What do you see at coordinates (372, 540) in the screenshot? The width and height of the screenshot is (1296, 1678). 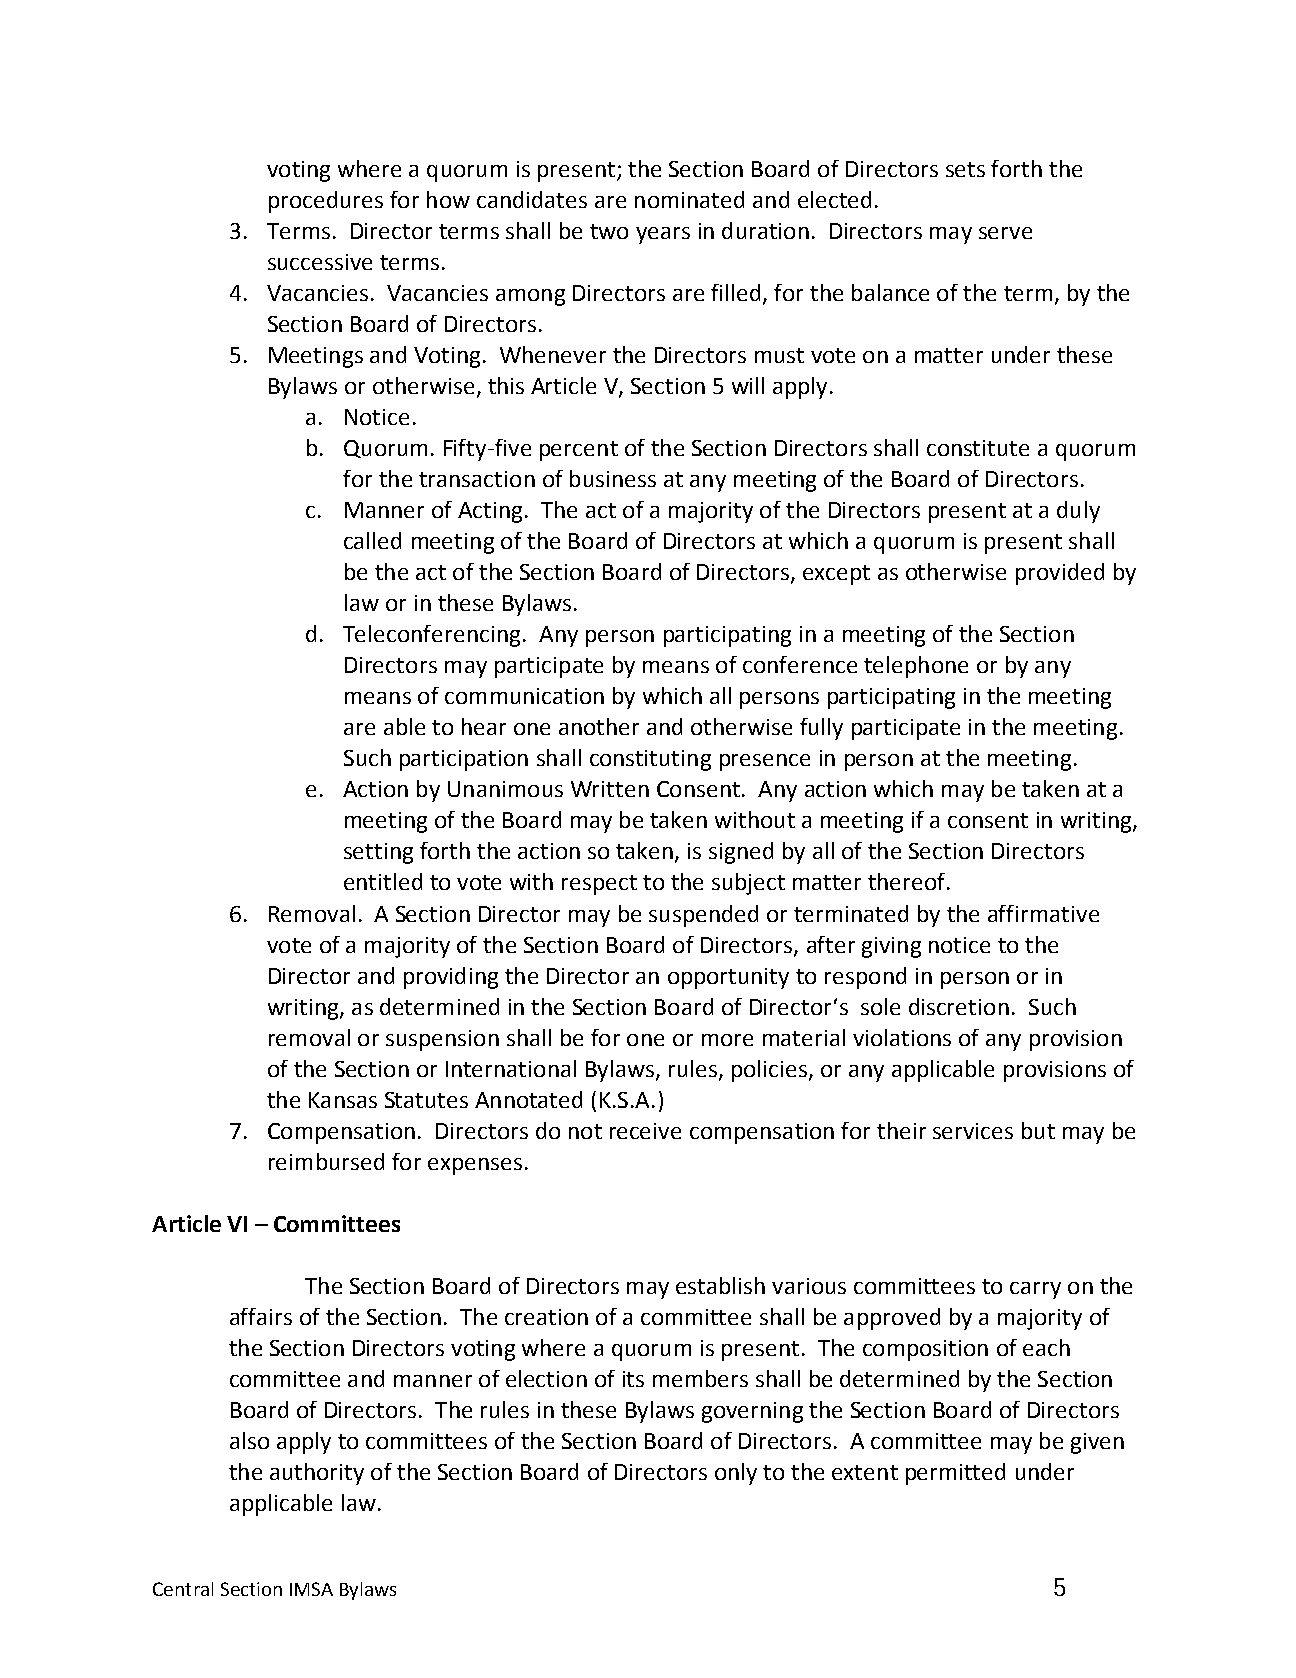 I see `called` at bounding box center [372, 540].
